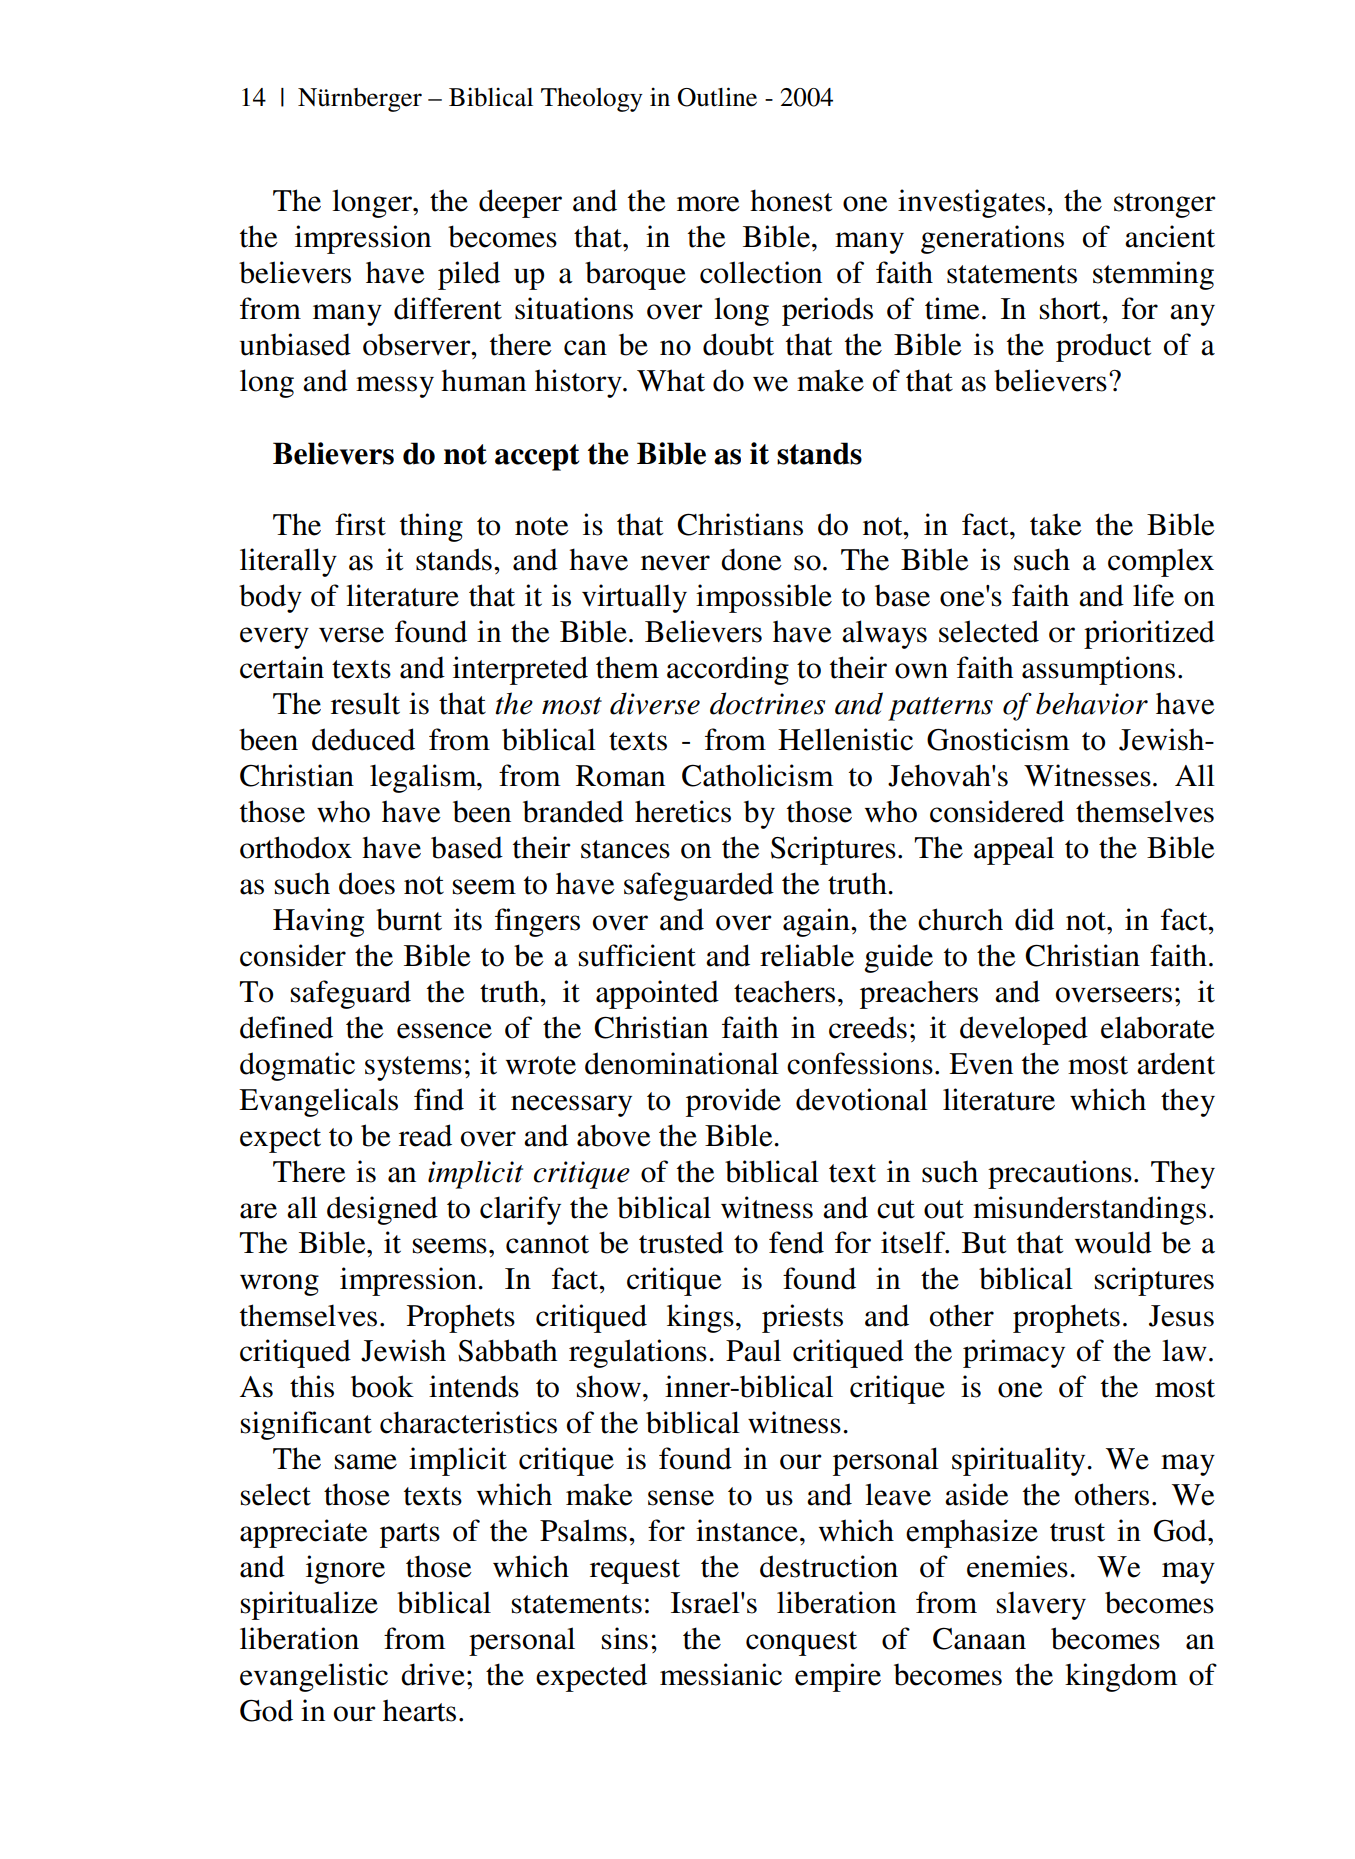 This document has width=1355, height=1859. Describe the element at coordinates (1041, 1605) in the document. I see `slavery` at that location.
